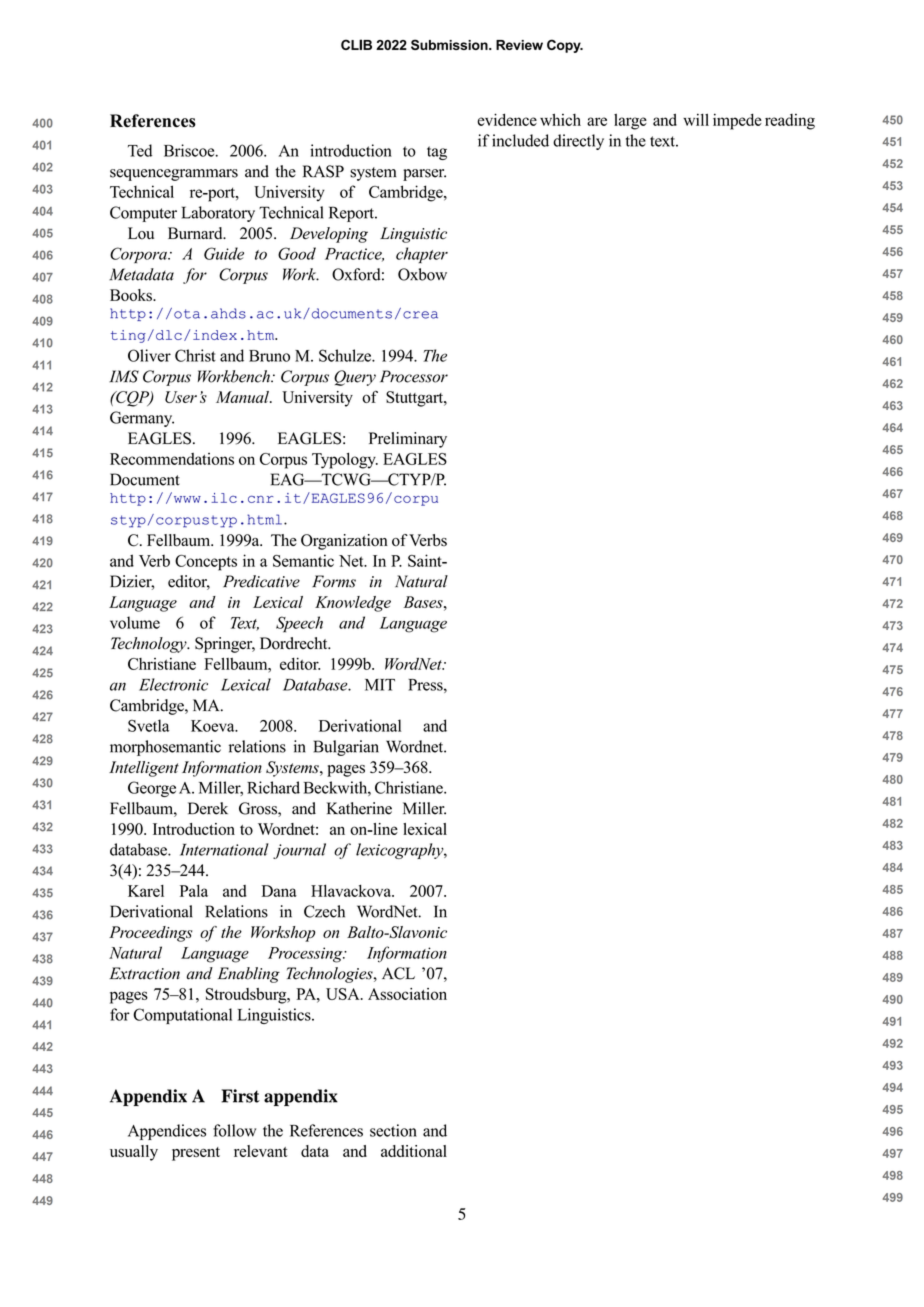 This image has width=924, height=1307. Describe the element at coordinates (140, 150) in the image. I see `Ted` at that location.
